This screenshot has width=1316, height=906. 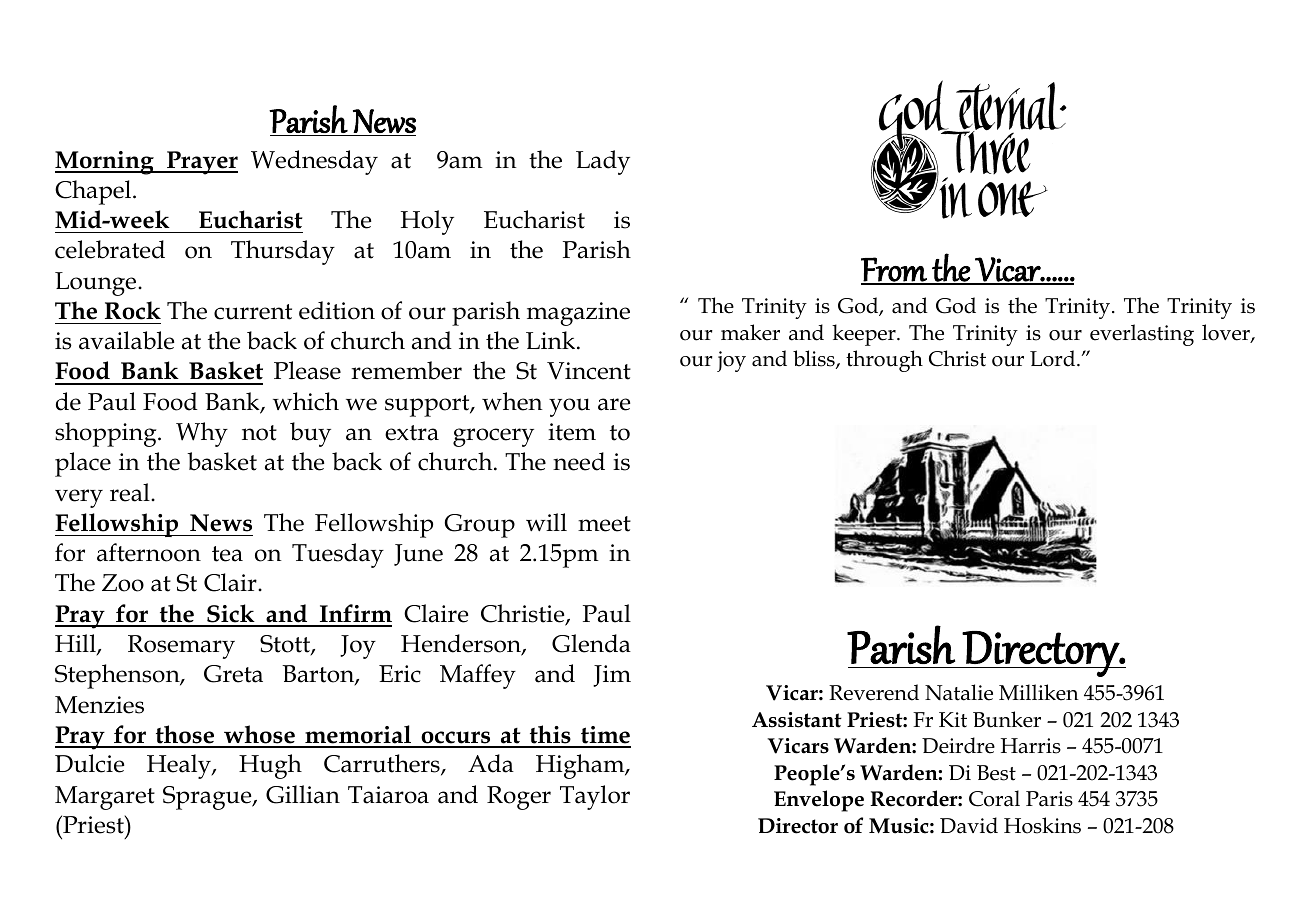 What do you see at coordinates (1142, 335) in the screenshot?
I see `everlasting` at bounding box center [1142, 335].
